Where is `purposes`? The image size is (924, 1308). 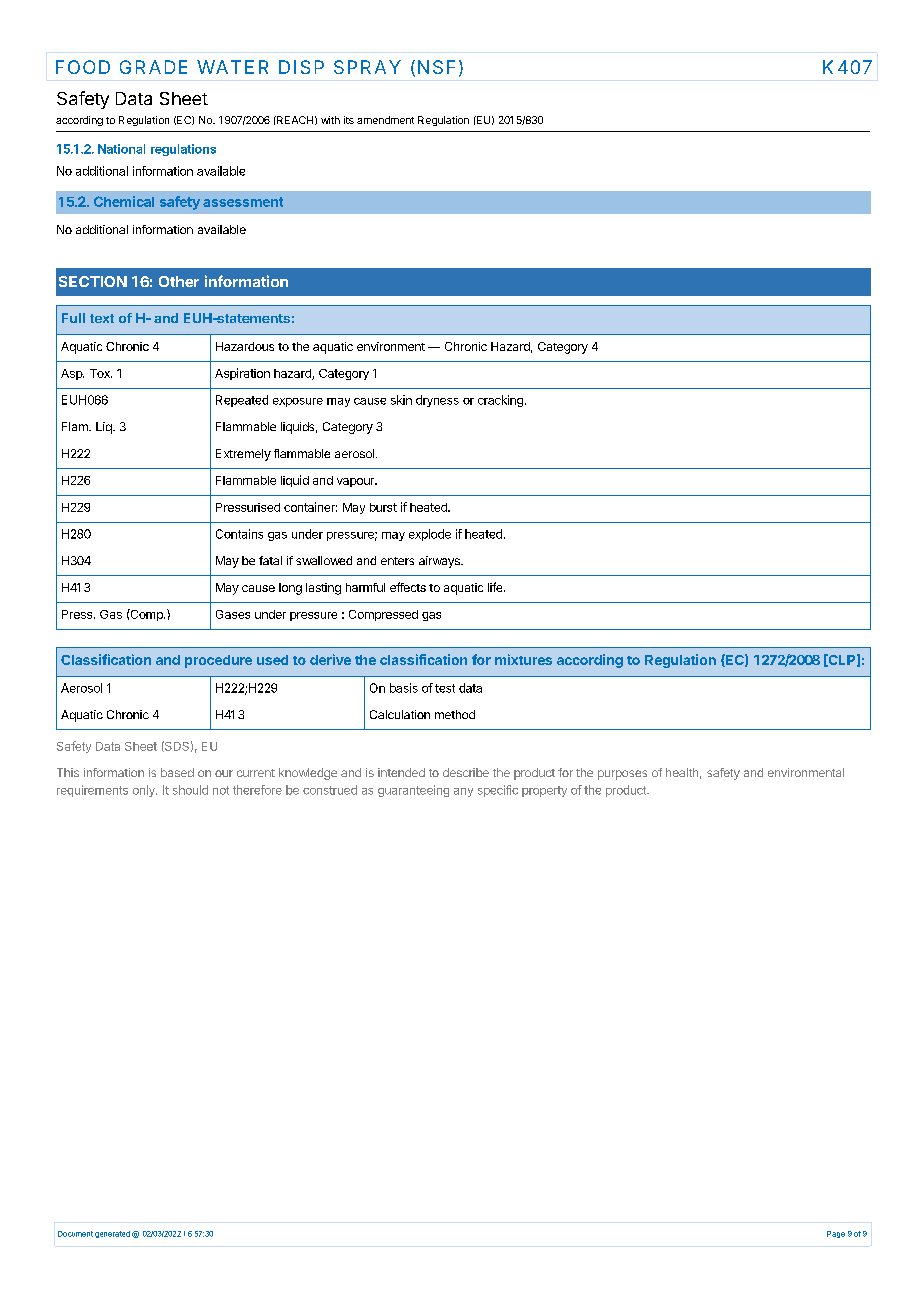
purposes is located at coordinates (622, 775).
